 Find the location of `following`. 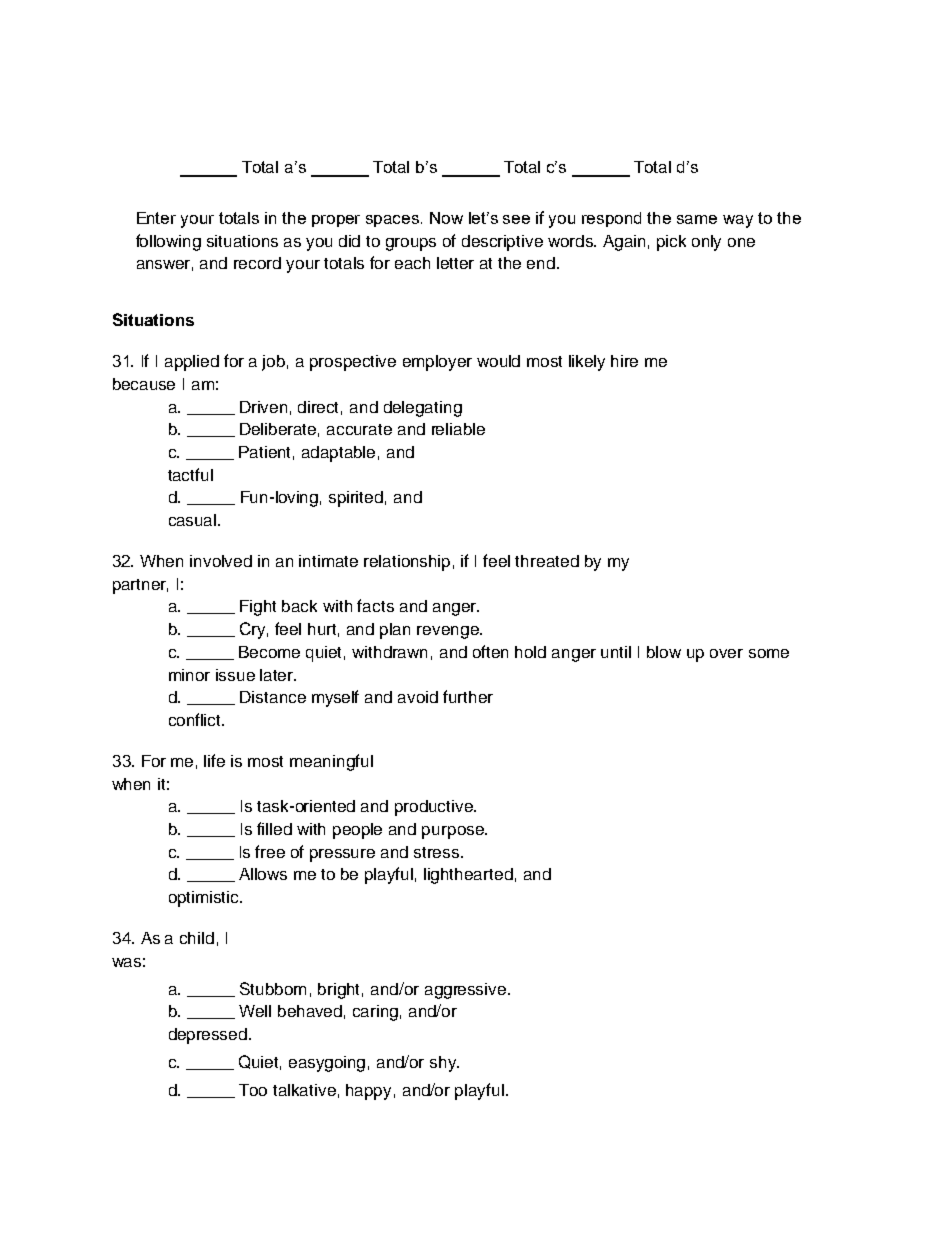

following is located at coordinates (168, 242).
